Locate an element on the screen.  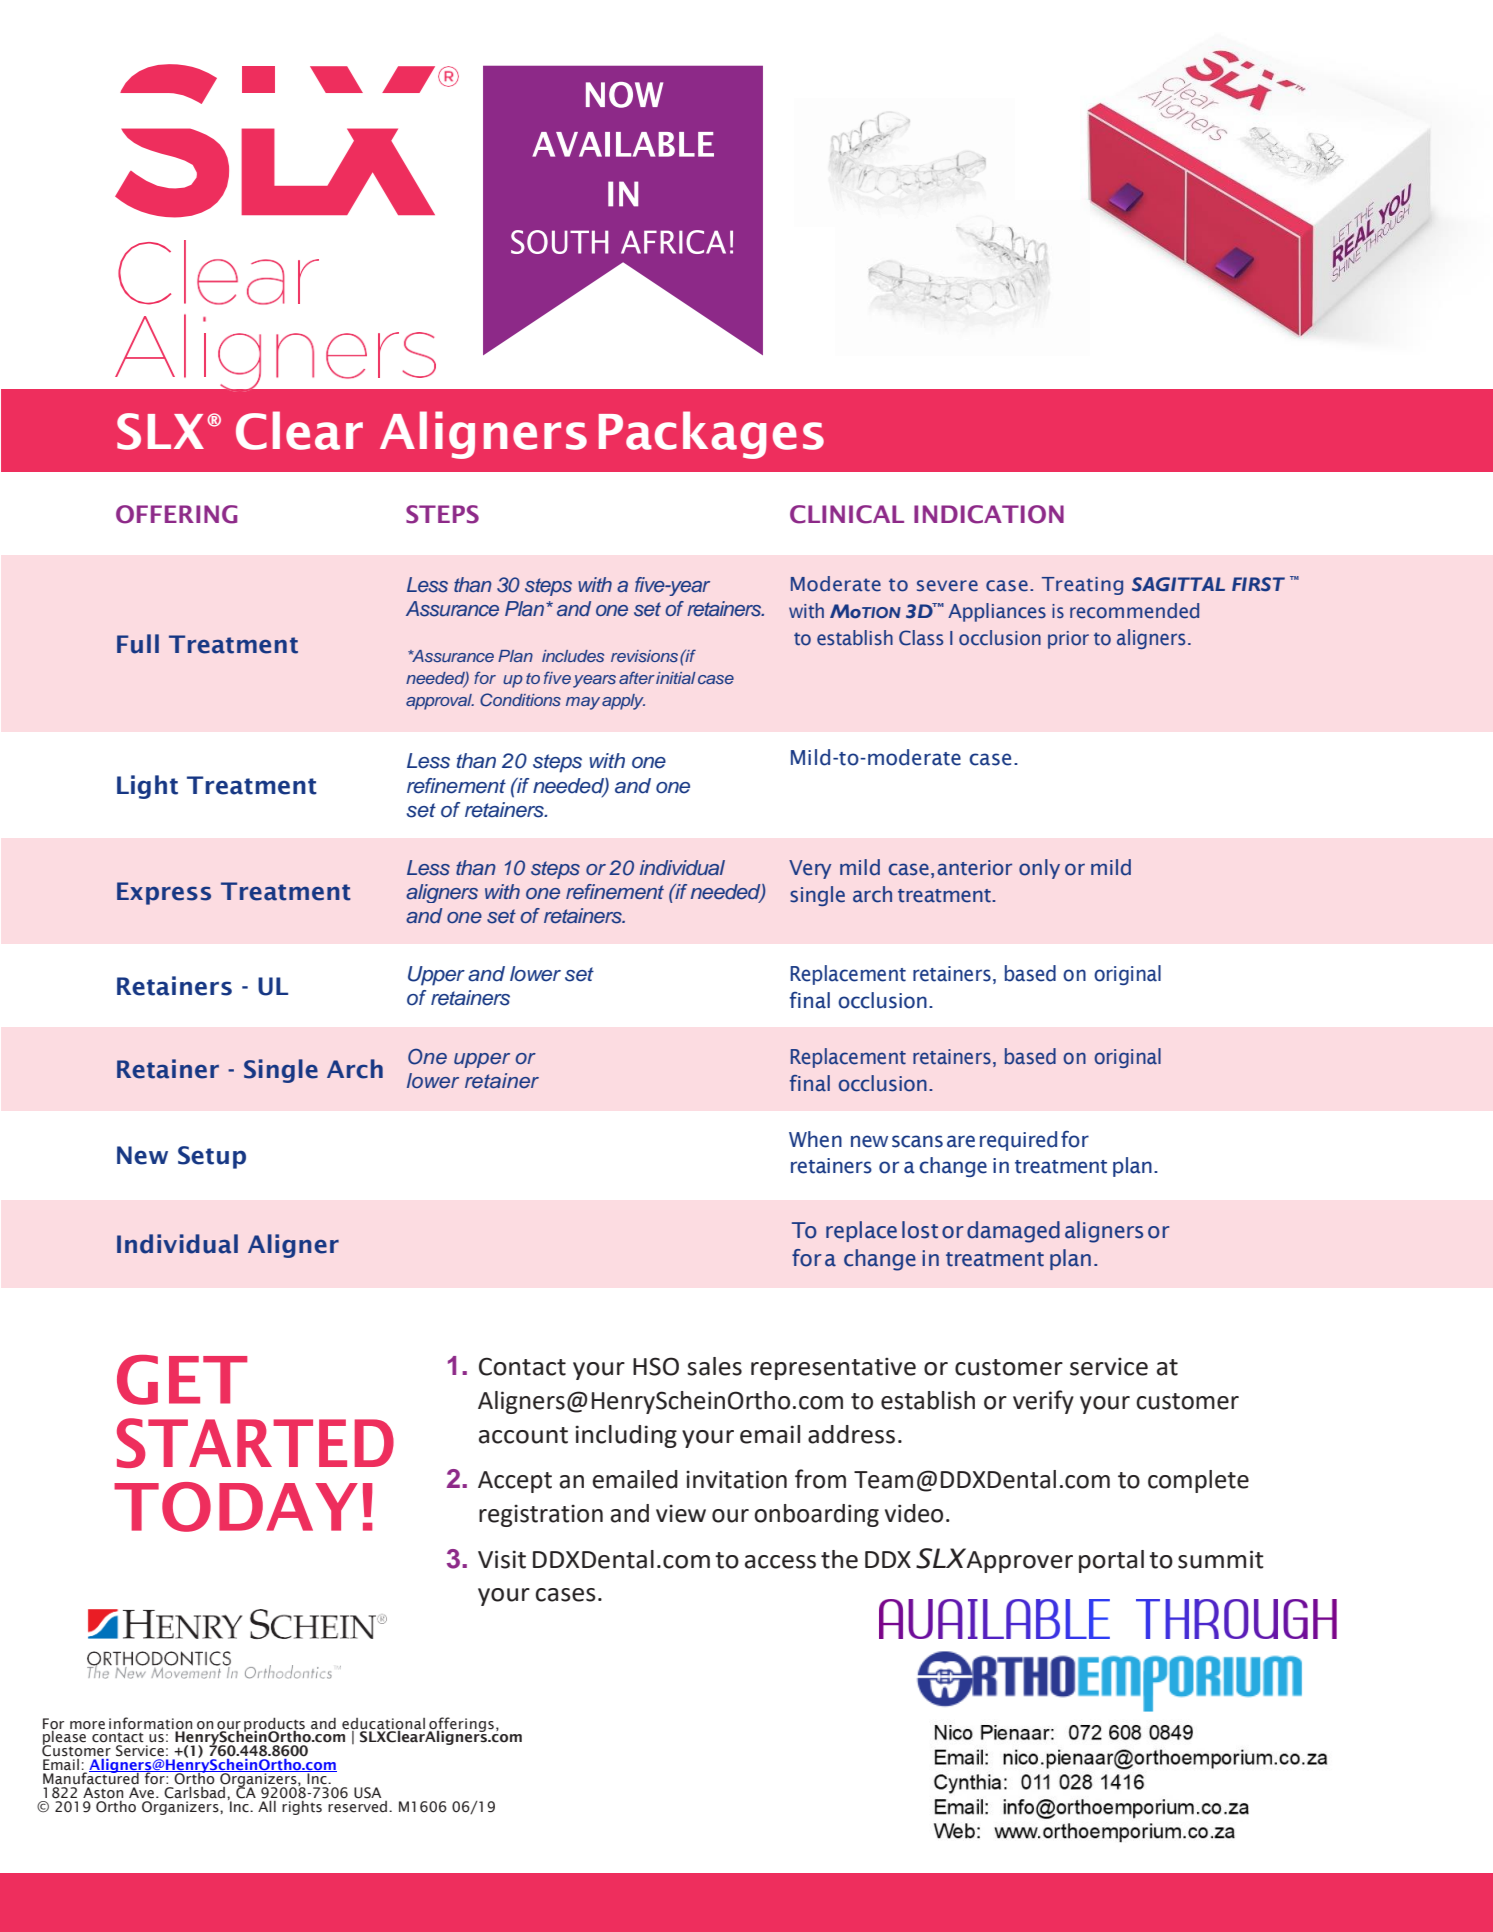
complete is located at coordinates (1198, 1481).
